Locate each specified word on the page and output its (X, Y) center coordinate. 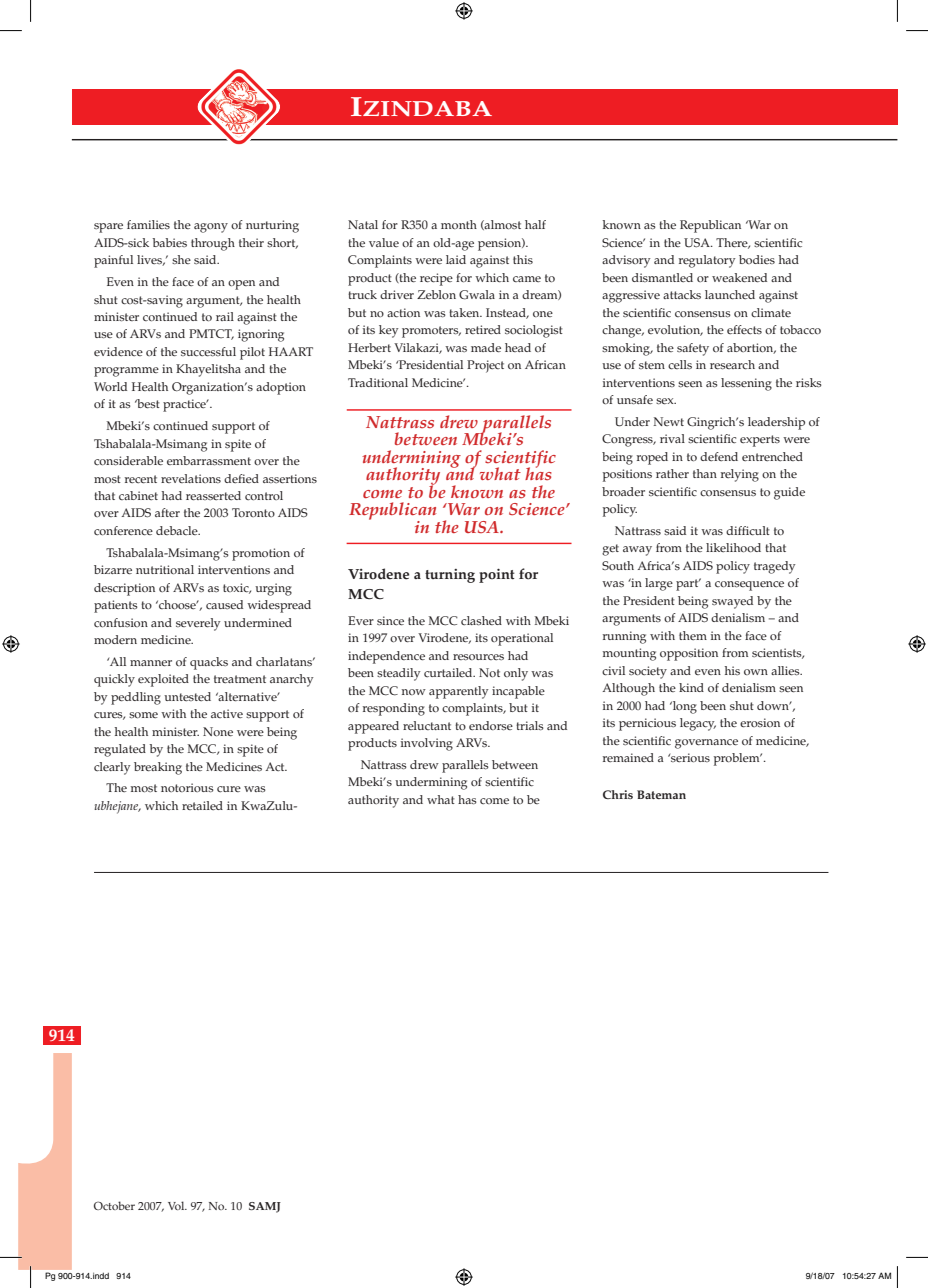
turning (450, 576)
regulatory (707, 261)
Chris (618, 794)
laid (456, 259)
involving (427, 744)
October (114, 1205)
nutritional (165, 570)
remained (628, 757)
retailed (202, 805)
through (213, 244)
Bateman (661, 794)
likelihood (733, 548)
